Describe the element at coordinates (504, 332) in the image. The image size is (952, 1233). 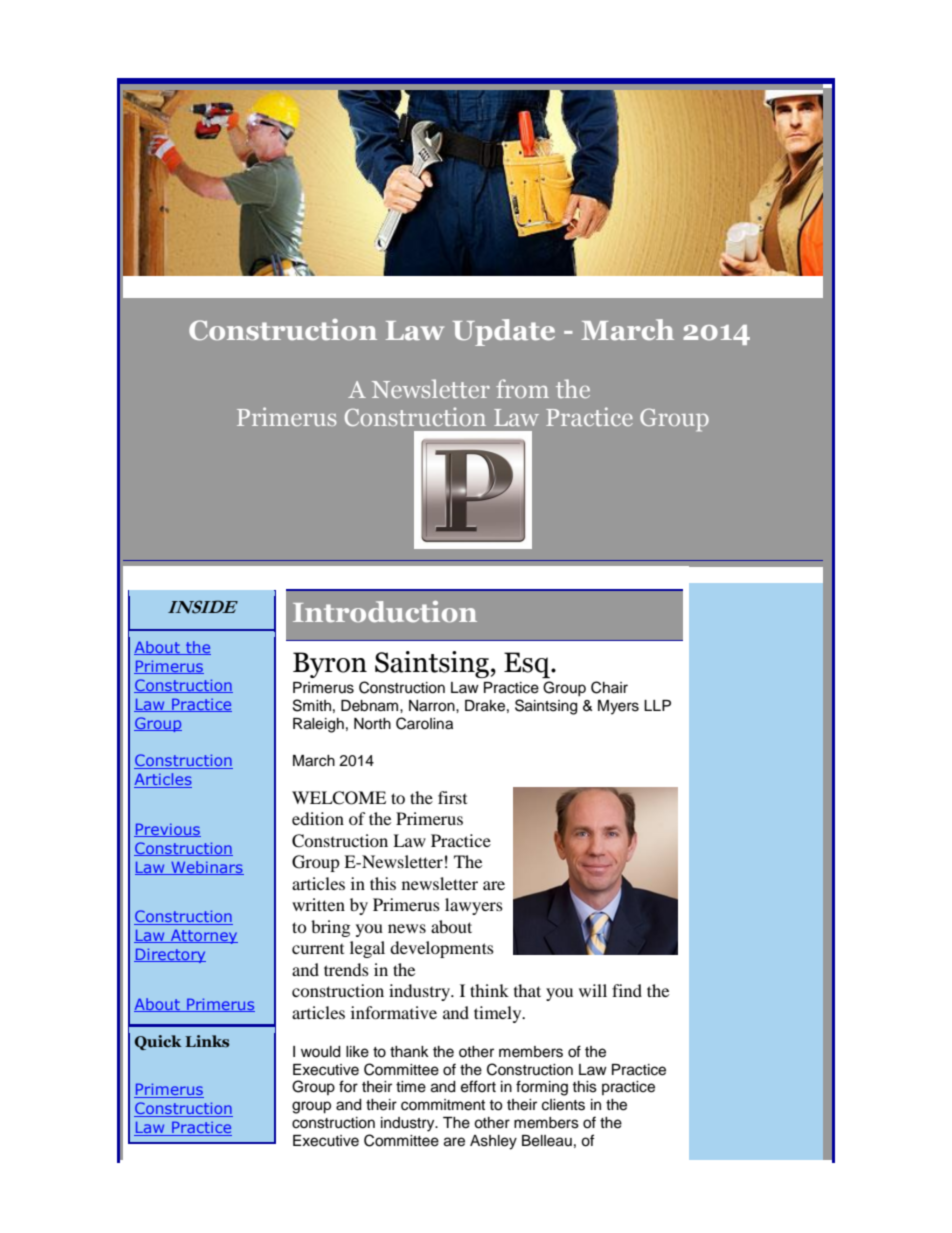
I see `Update` at that location.
